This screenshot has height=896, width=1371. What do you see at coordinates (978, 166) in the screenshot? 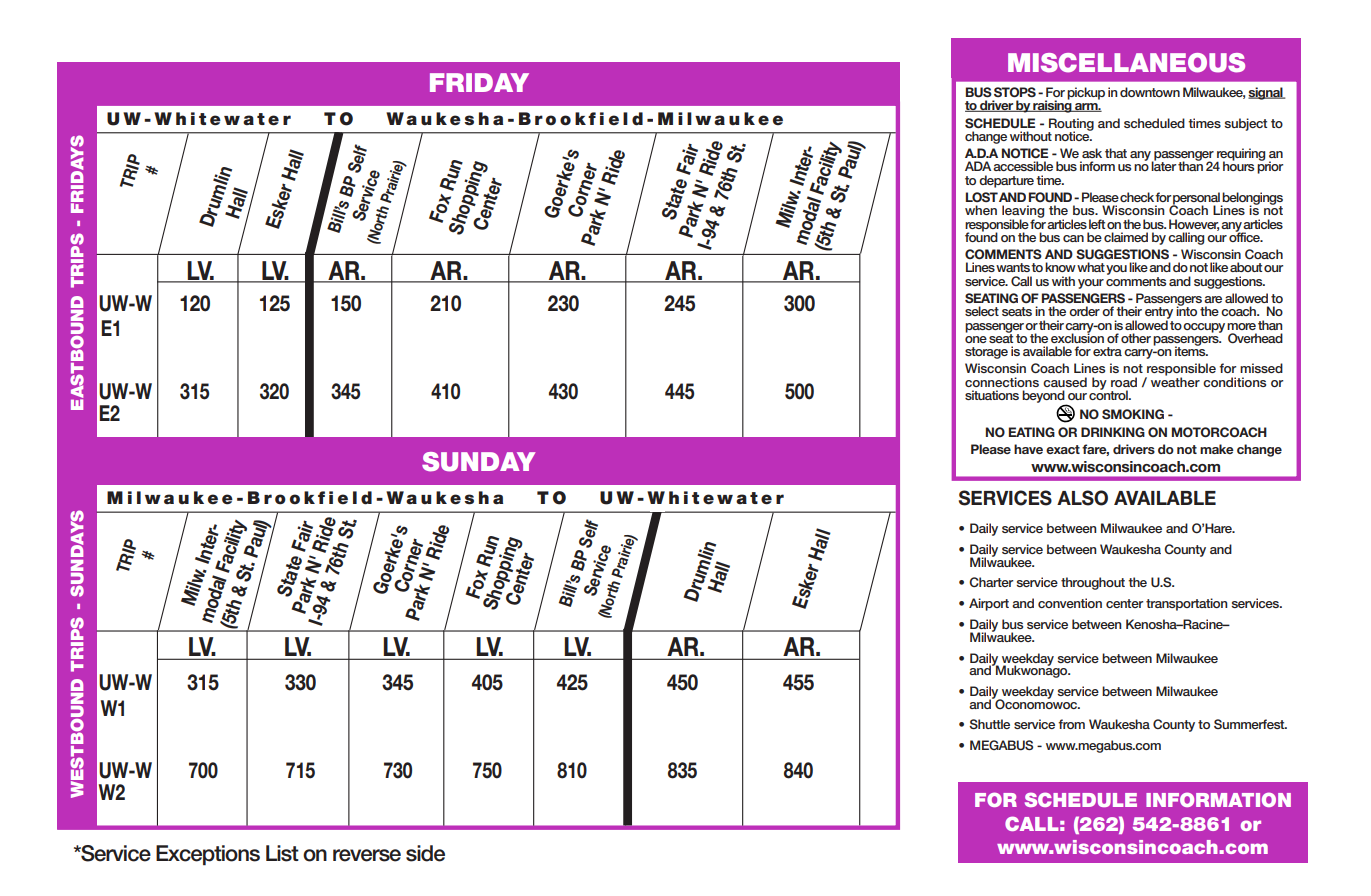
I see `ADA` at bounding box center [978, 166].
